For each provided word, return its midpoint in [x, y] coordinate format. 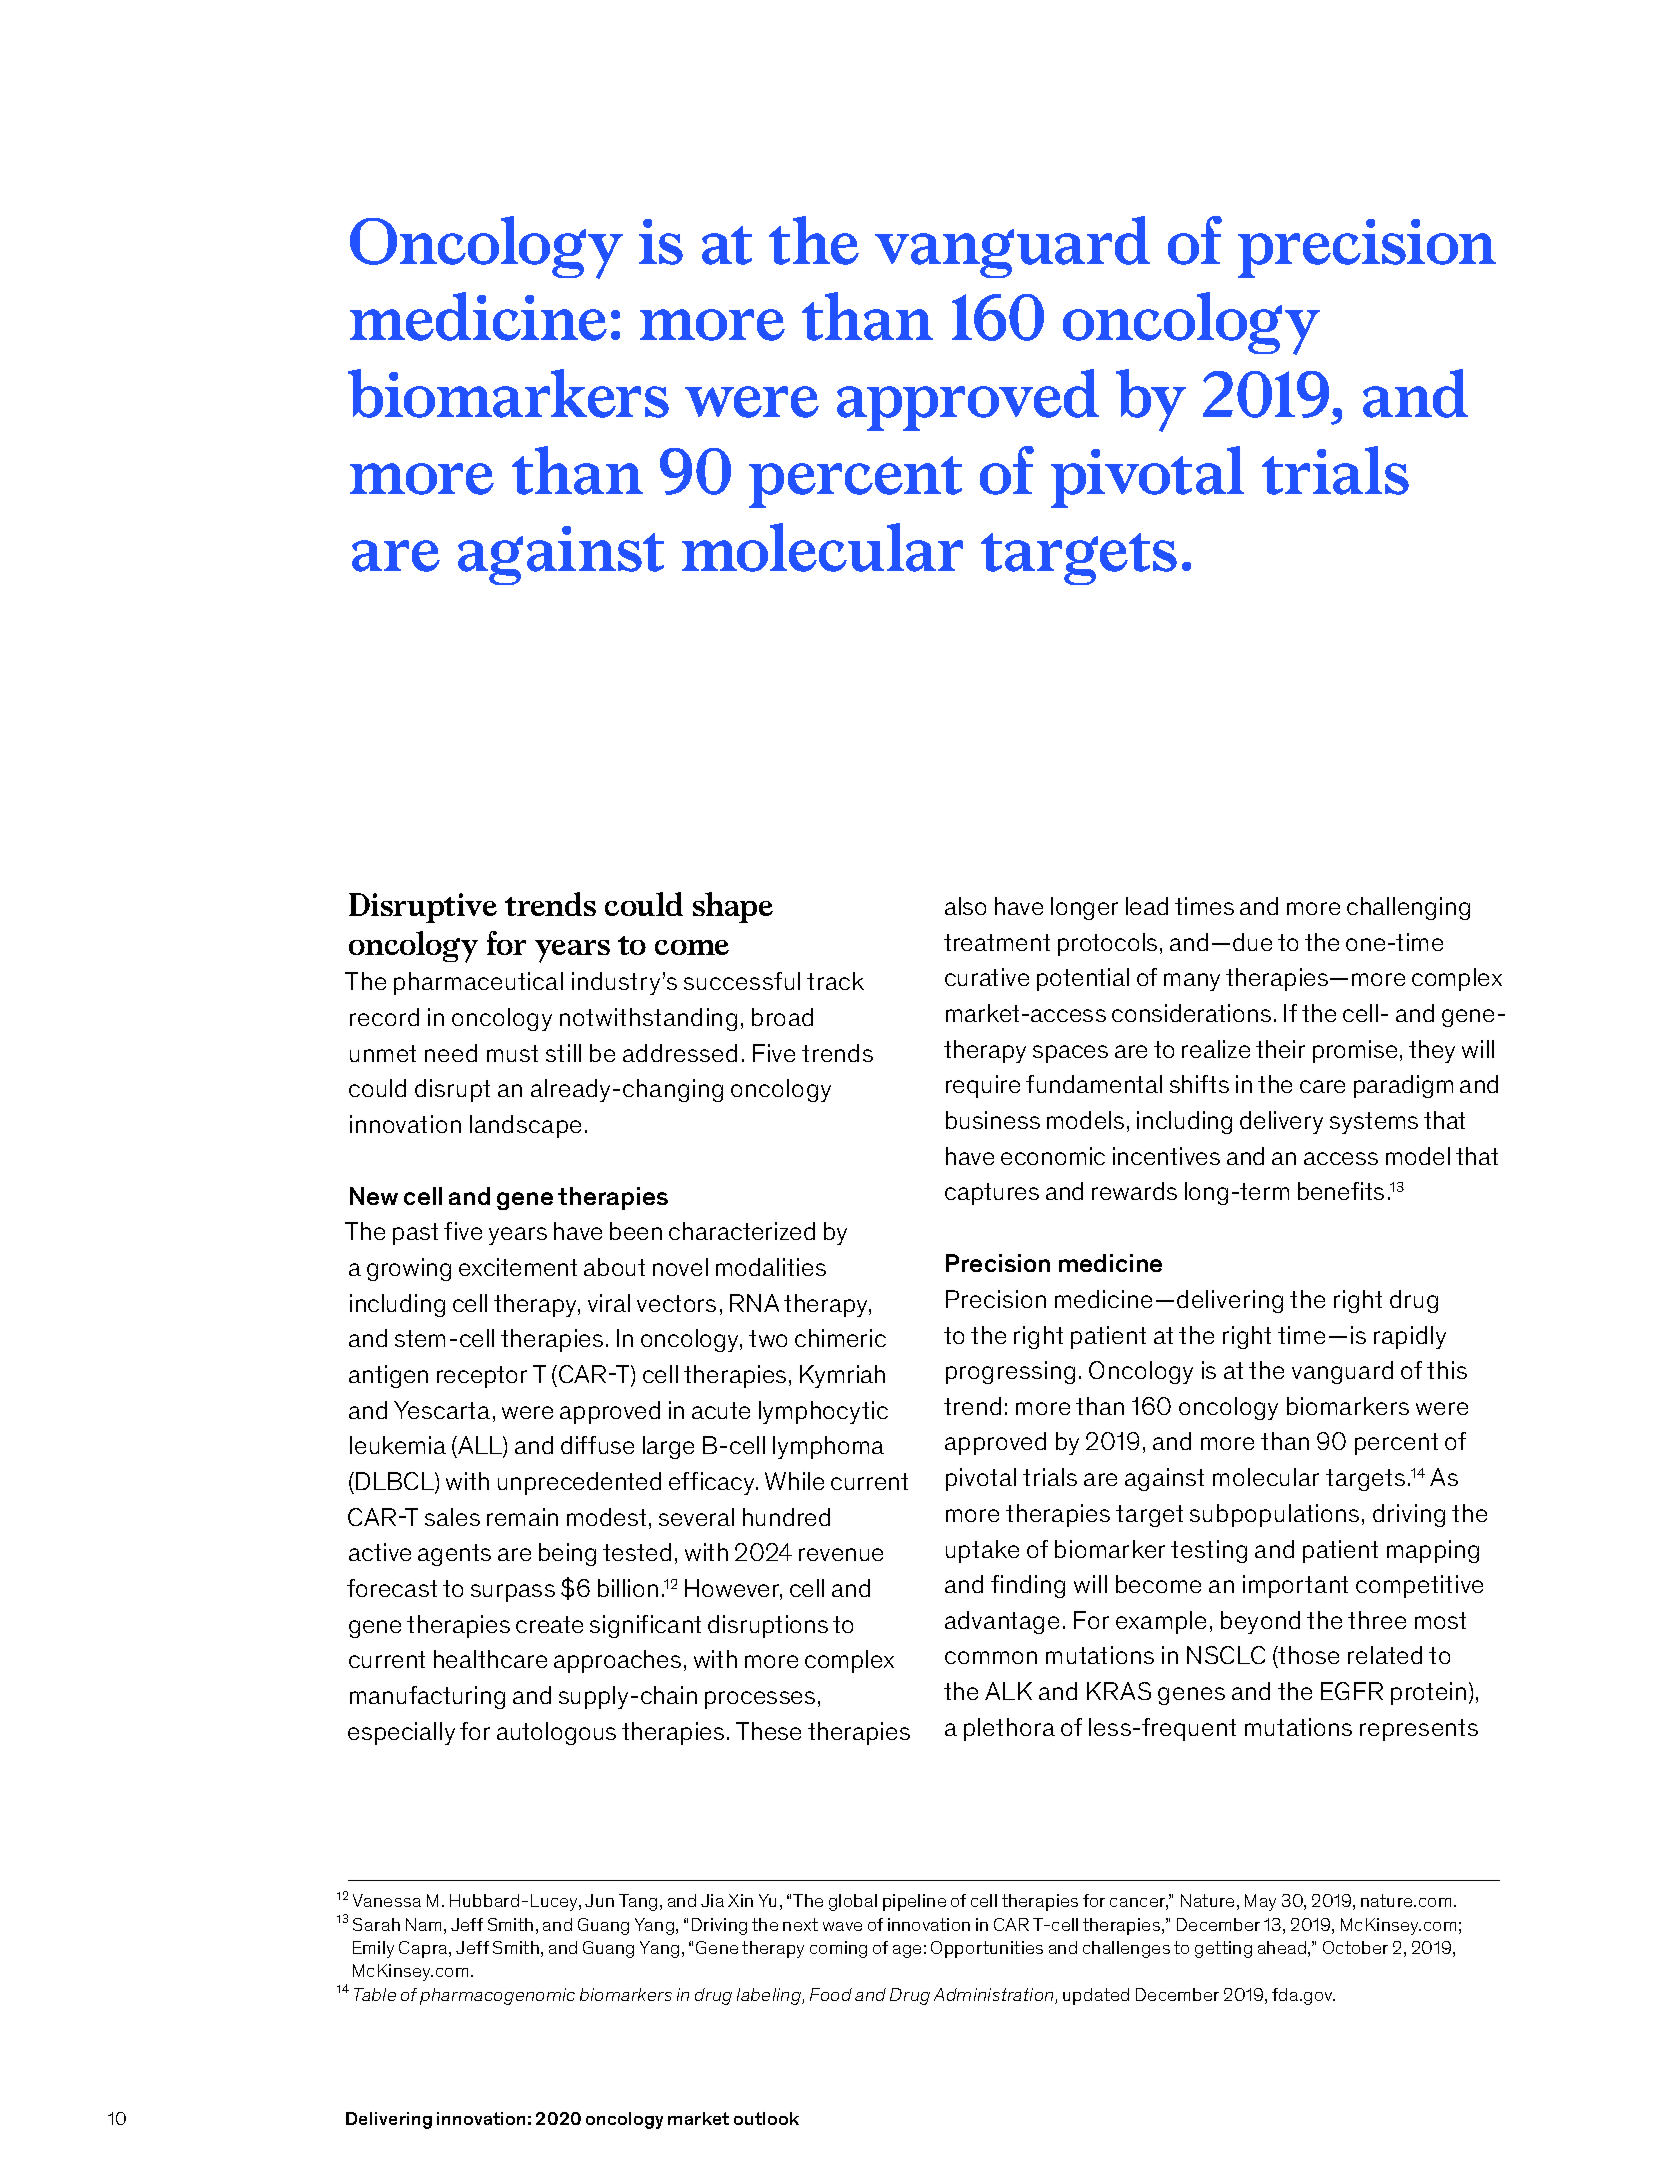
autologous [556, 1733]
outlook [766, 2118]
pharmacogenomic [497, 1996]
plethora [1009, 1729]
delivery [1281, 1122]
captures [992, 1194]
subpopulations [1274, 1515]
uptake [982, 1551]
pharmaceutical [478, 983]
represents [1419, 1730]
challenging [1408, 908]
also [965, 906]
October [1355, 1947]
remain [522, 1517]
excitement [518, 1267]
